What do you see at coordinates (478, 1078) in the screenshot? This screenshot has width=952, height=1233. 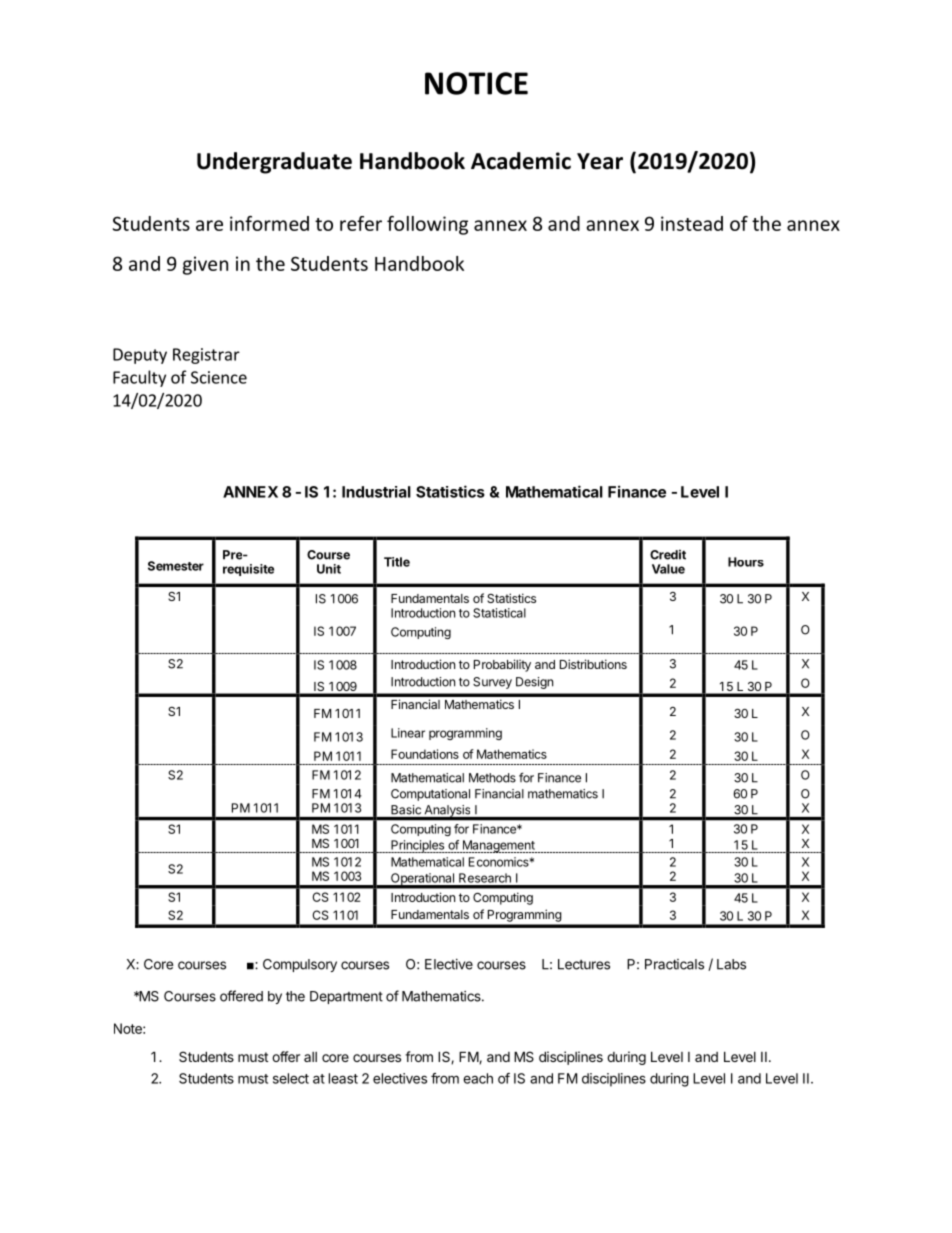 I see `each` at bounding box center [478, 1078].
